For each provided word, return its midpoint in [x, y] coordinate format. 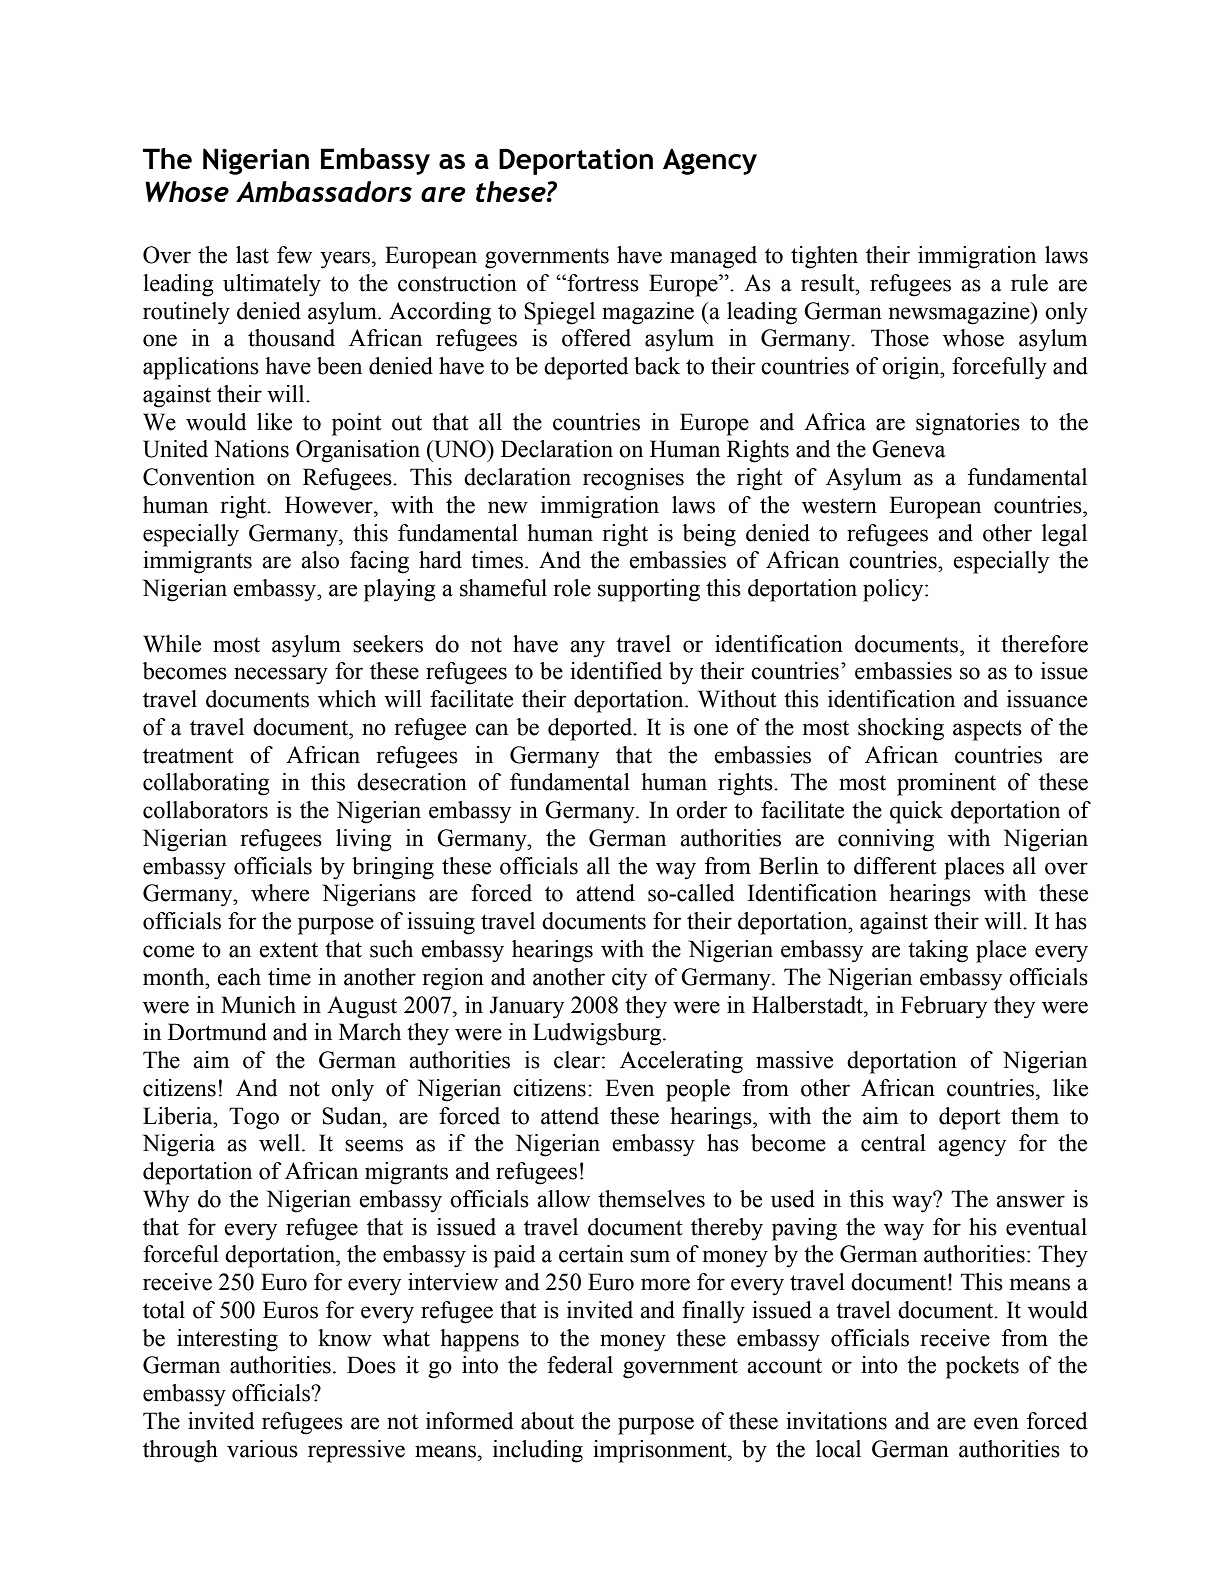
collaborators [205, 810]
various [262, 1449]
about [547, 1421]
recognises [633, 479]
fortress [602, 283]
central [893, 1143]
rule [1029, 283]
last [252, 255]
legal [1064, 535]
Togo [254, 1118]
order [702, 810]
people [698, 1090]
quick [916, 812]
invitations [836, 1421]
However [330, 505]
